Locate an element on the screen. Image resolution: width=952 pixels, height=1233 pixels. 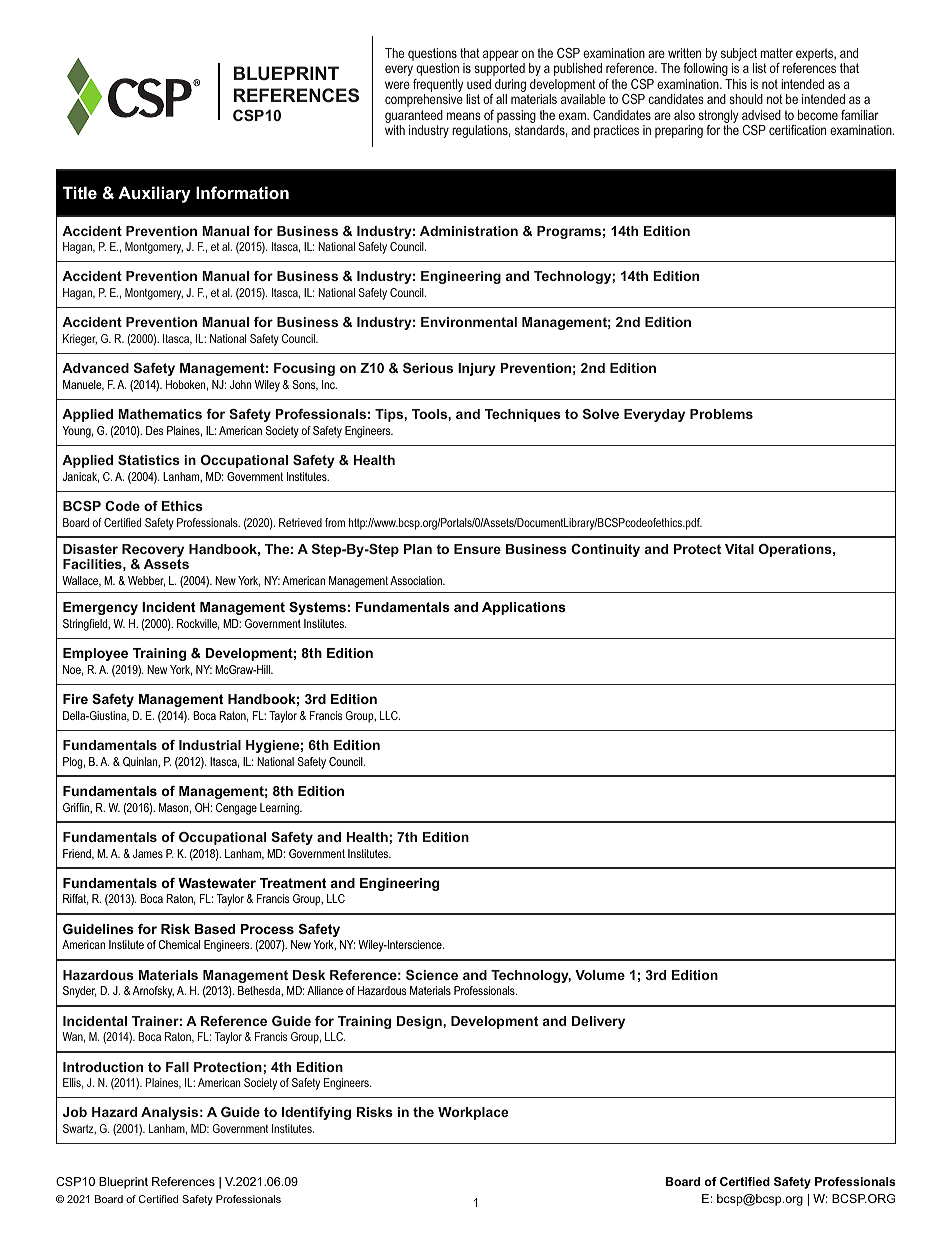
Problems is located at coordinates (721, 414).
